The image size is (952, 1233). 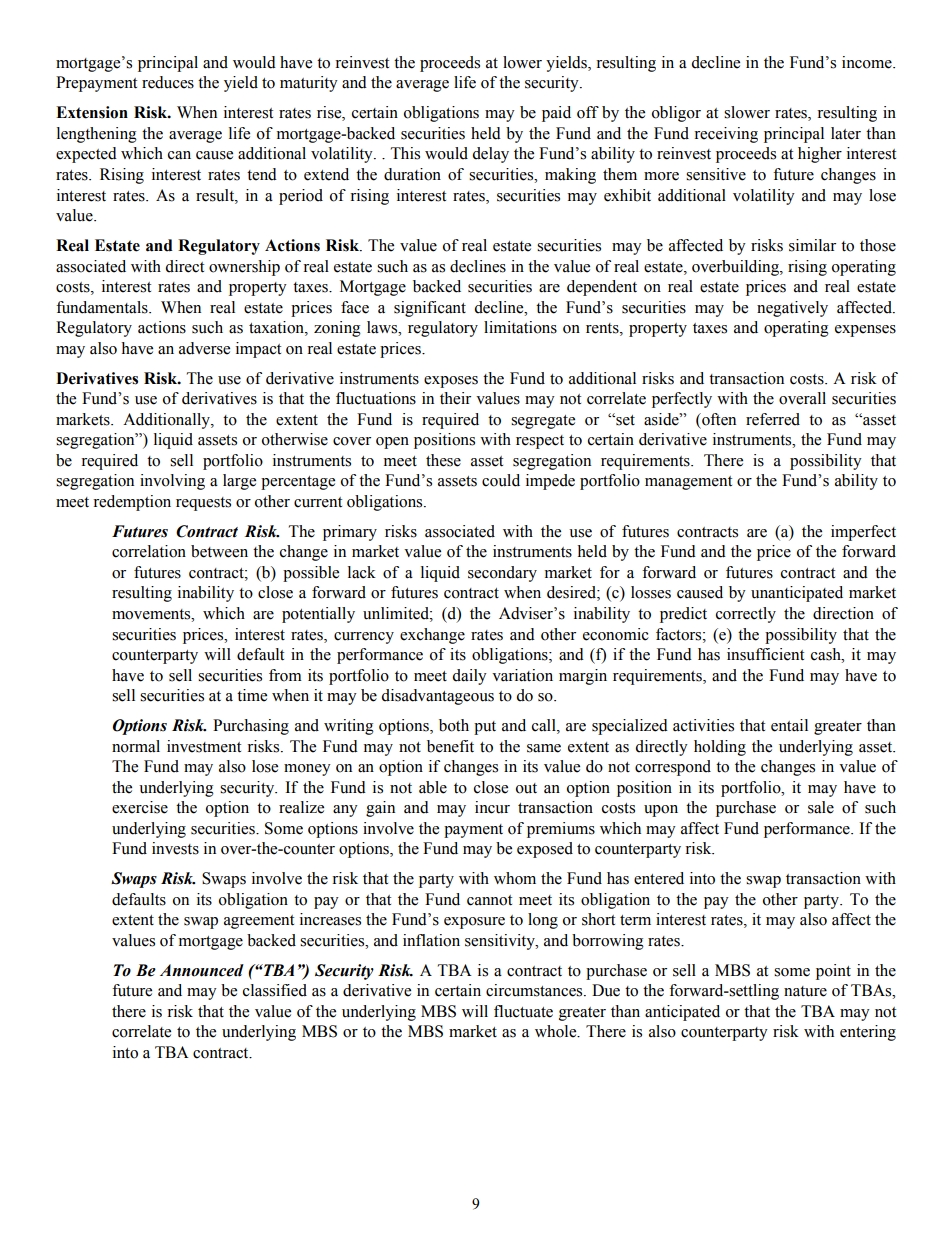 What do you see at coordinates (168, 82) in the document?
I see `reduces` at bounding box center [168, 82].
